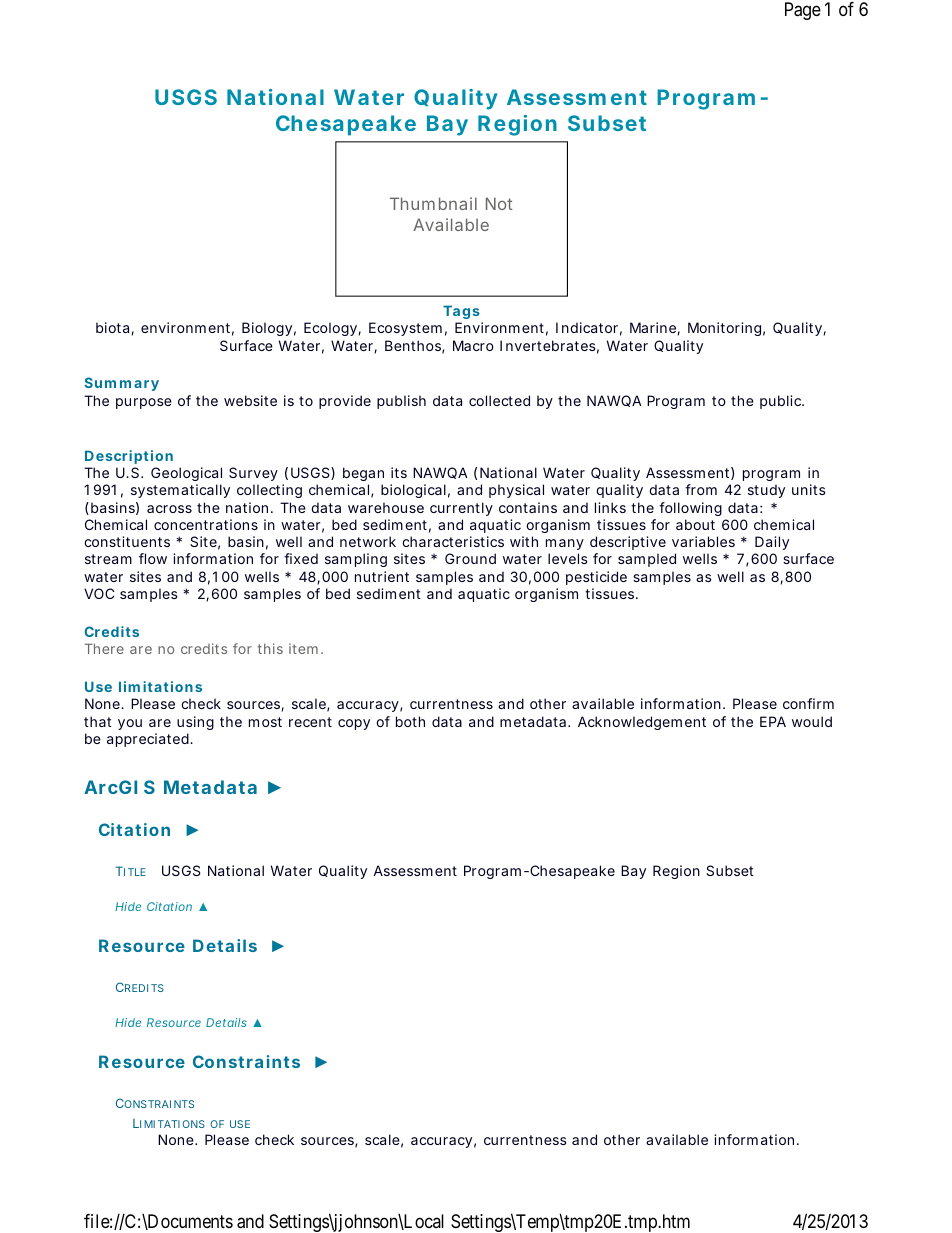 The height and width of the image is (1233, 952). What do you see at coordinates (782, 402) in the image?
I see `public` at bounding box center [782, 402].
